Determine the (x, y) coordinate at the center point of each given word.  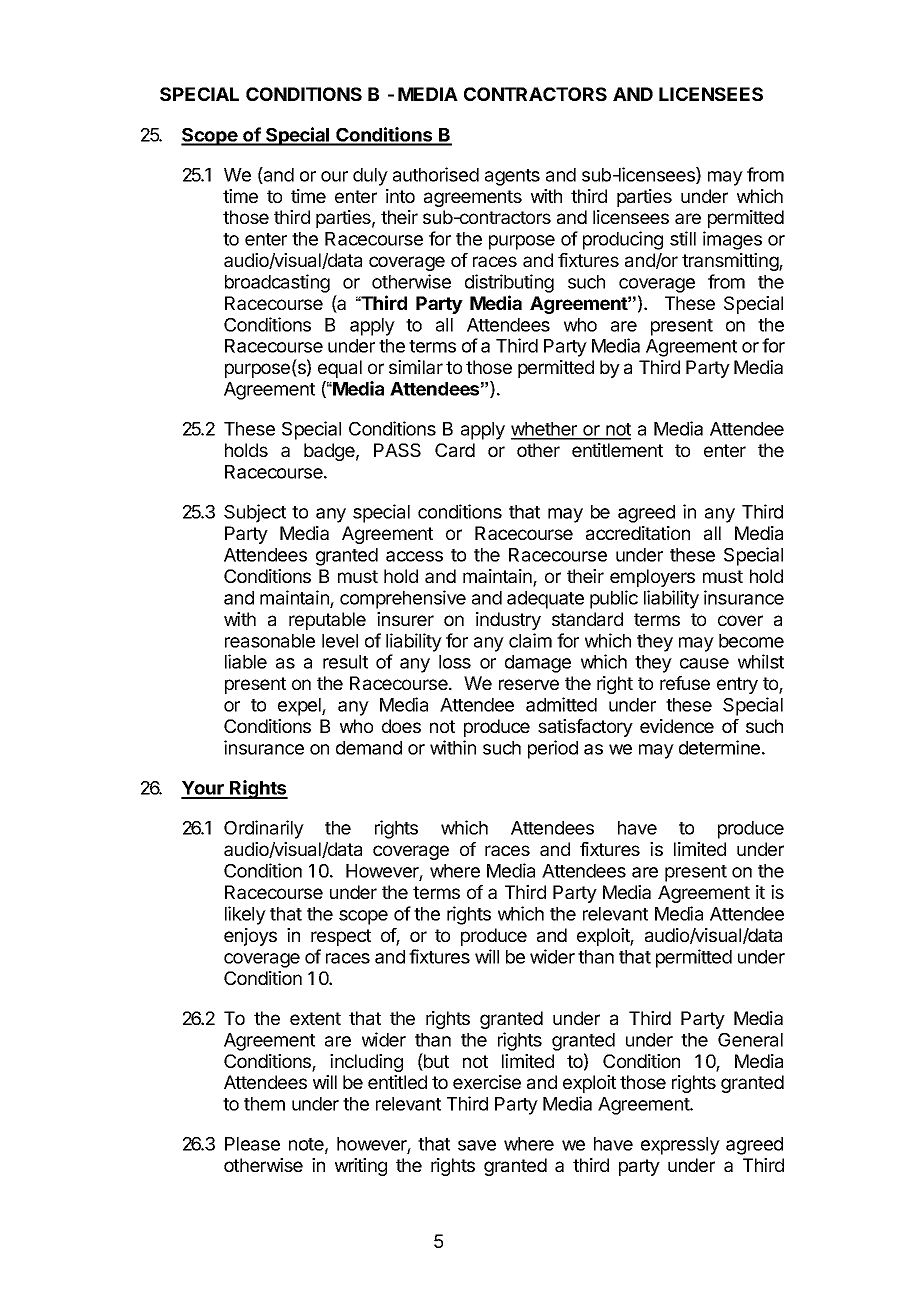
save (477, 1145)
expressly (680, 1146)
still (683, 238)
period (553, 749)
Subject (255, 513)
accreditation (638, 533)
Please (252, 1144)
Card (455, 450)
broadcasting (277, 283)
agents (512, 177)
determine (719, 747)
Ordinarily (264, 829)
